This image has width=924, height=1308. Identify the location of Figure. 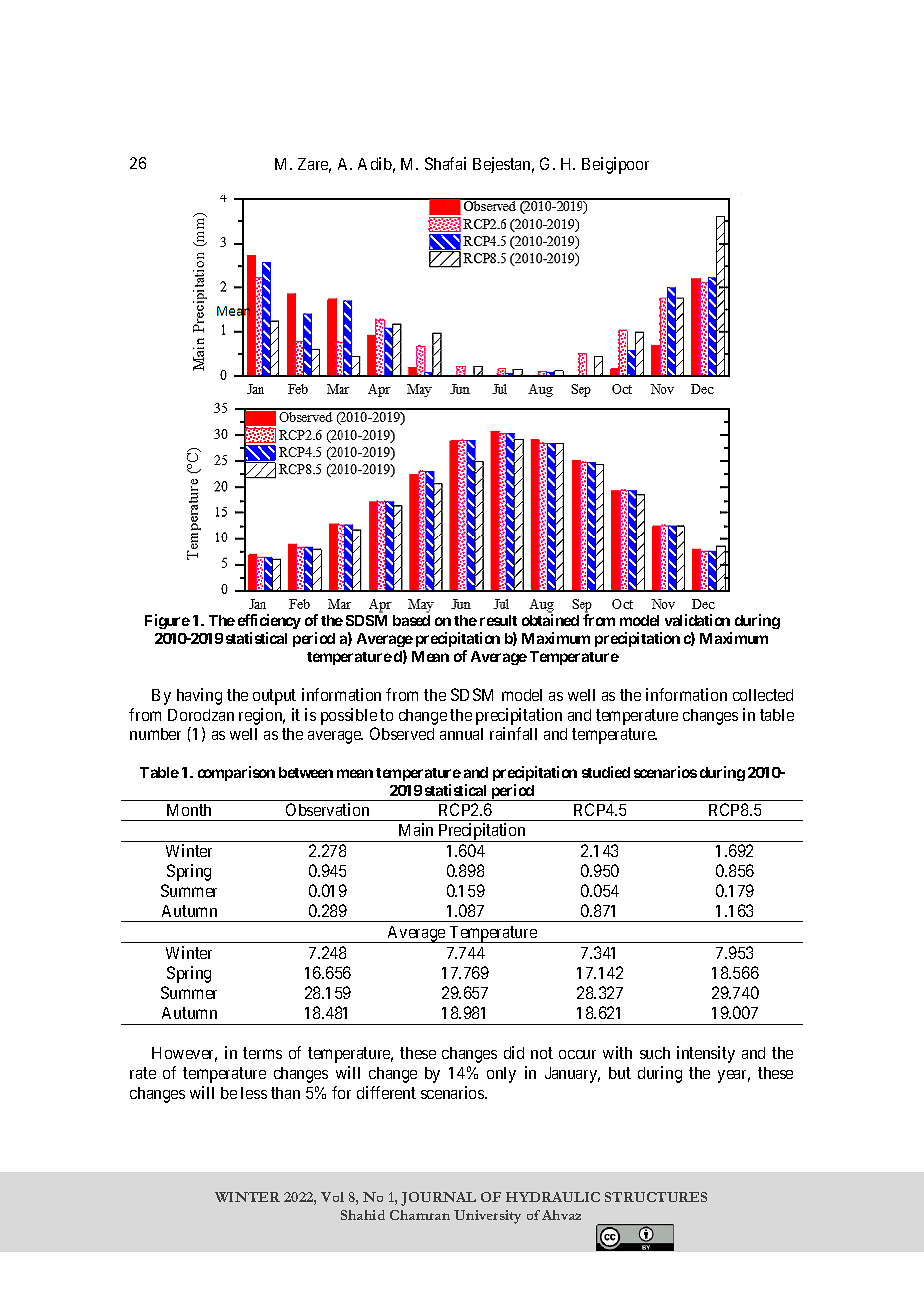
(167, 621).
